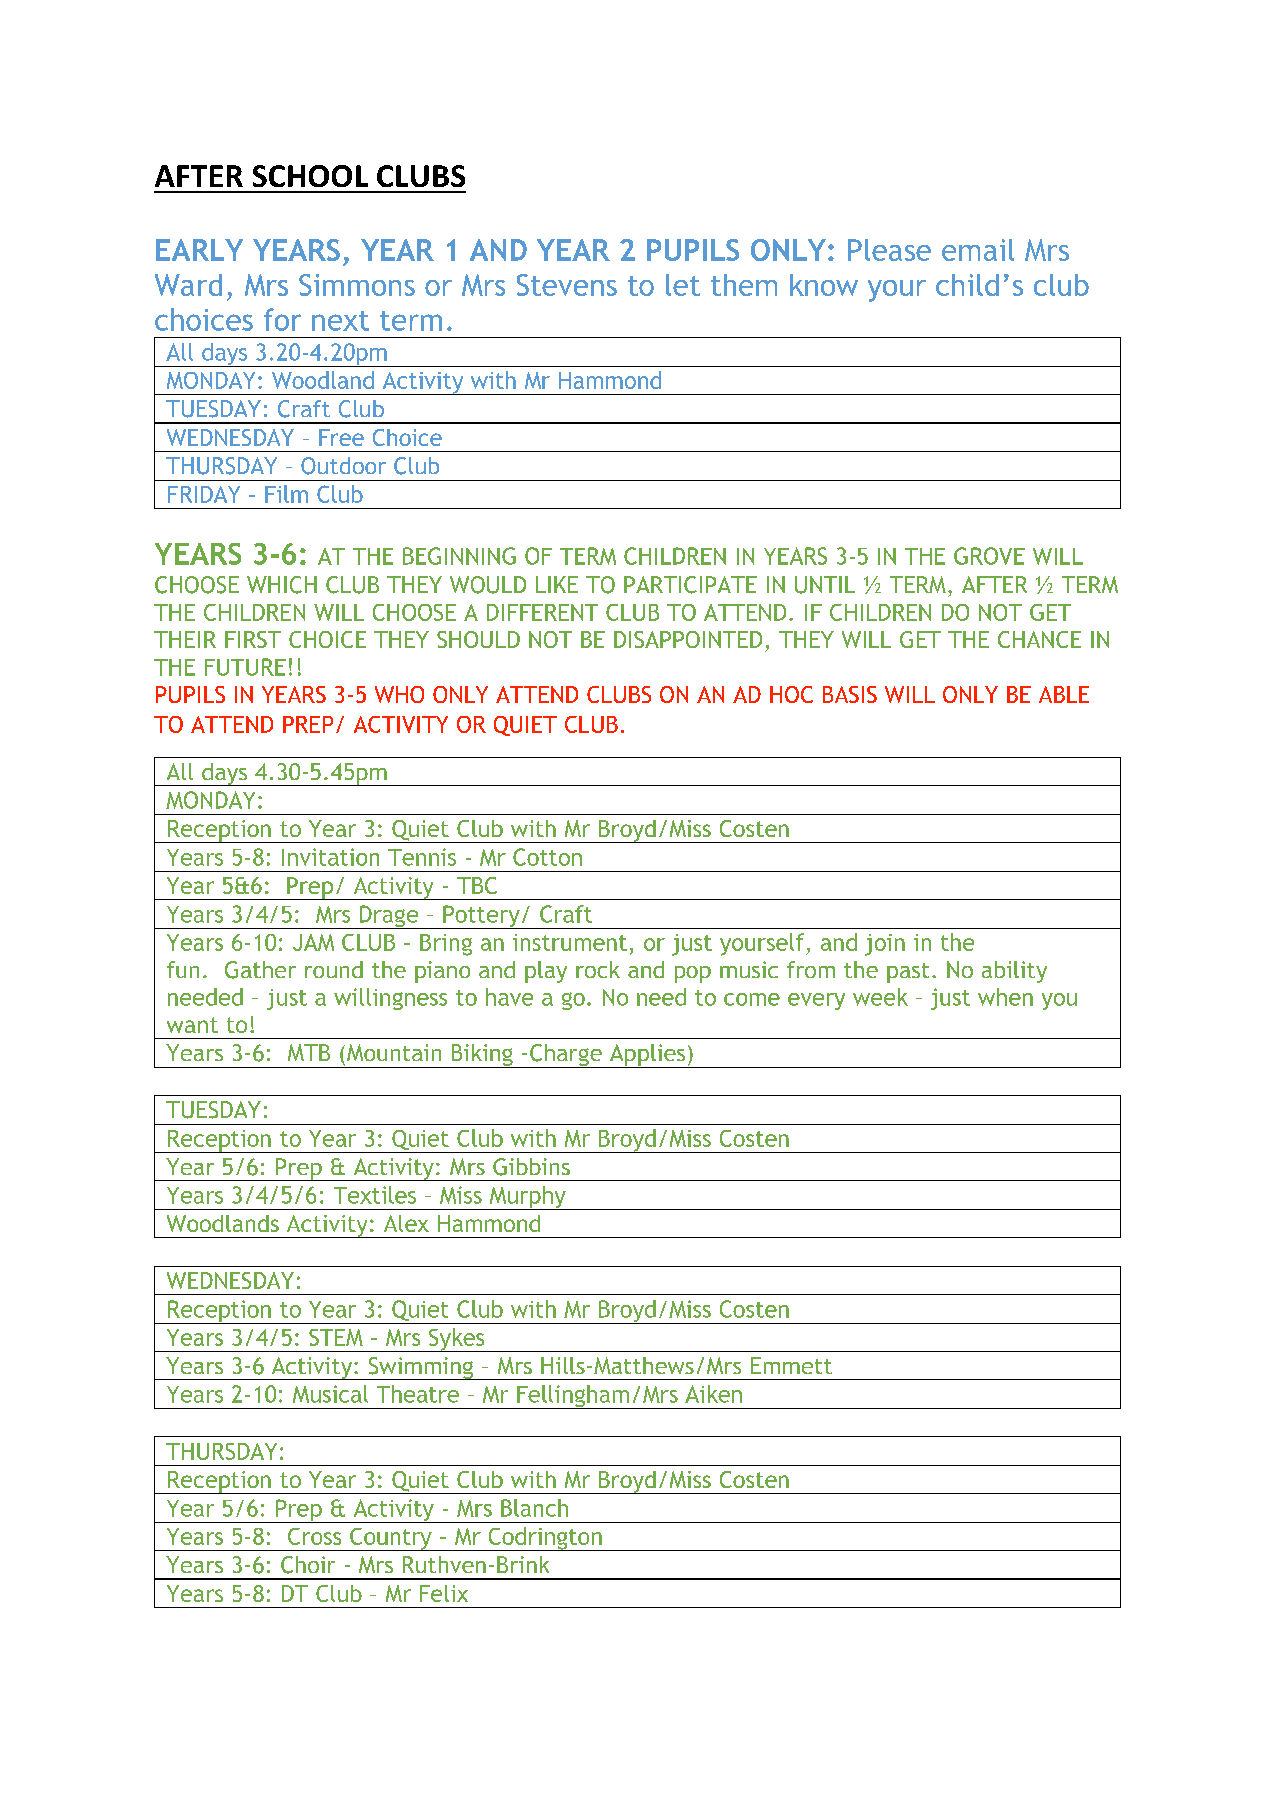  What do you see at coordinates (547, 857) in the document?
I see `Cotton` at bounding box center [547, 857].
